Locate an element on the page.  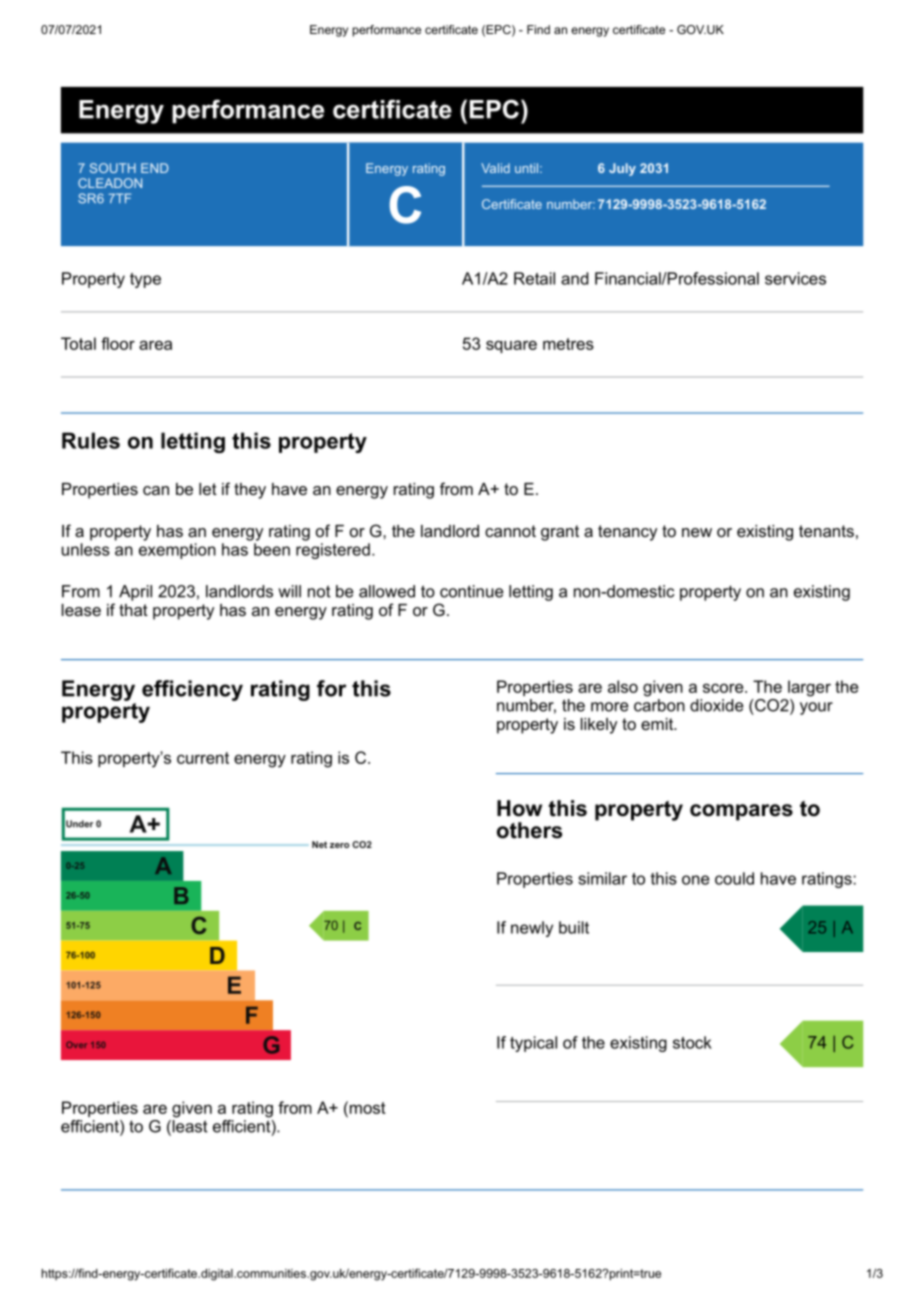
most is located at coordinates (366, 1107).
